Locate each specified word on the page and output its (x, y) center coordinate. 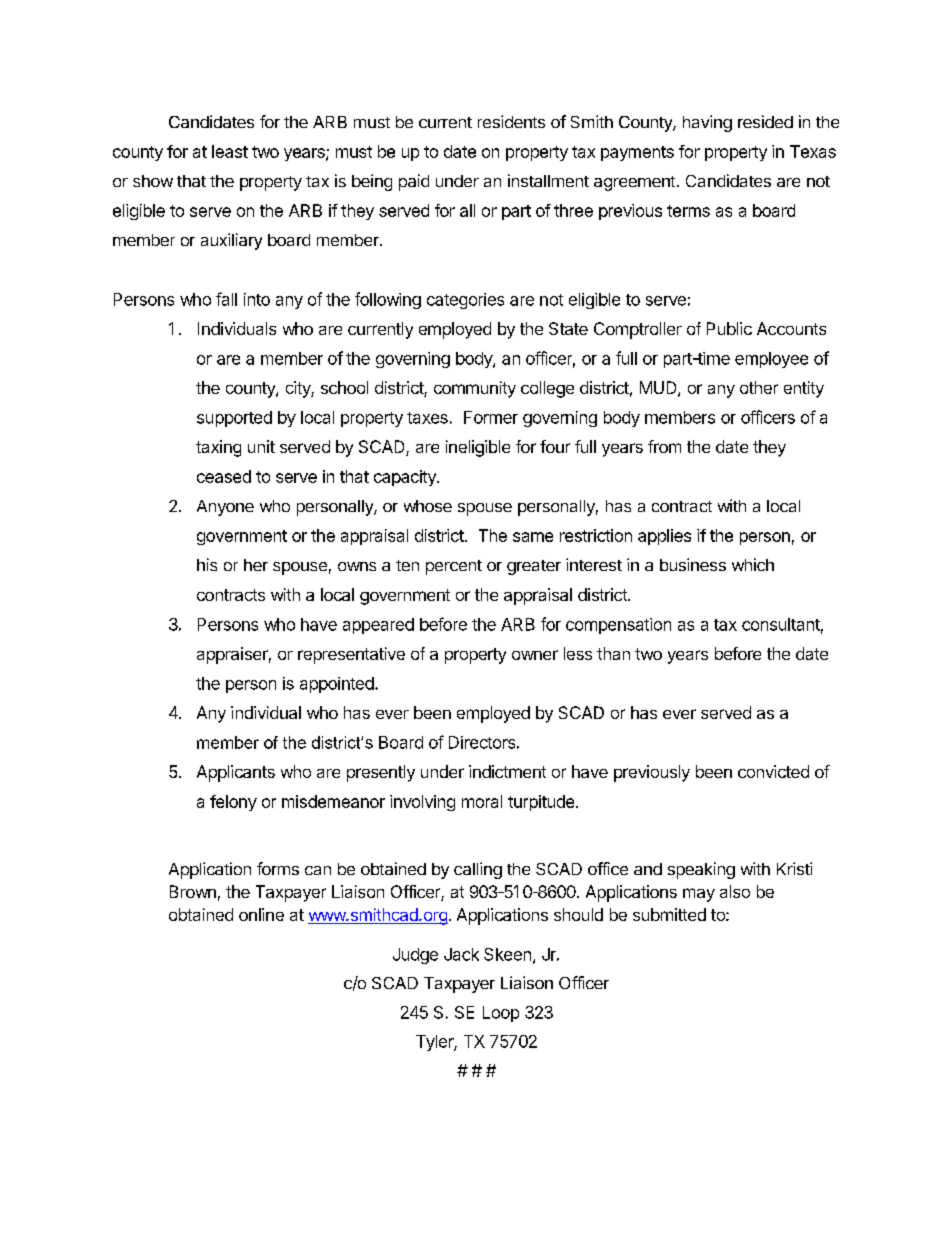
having (707, 123)
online (261, 914)
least (230, 151)
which (753, 564)
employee (771, 360)
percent (454, 567)
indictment (507, 771)
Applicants (236, 773)
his (207, 564)
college (547, 389)
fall (226, 299)
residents (511, 121)
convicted (773, 771)
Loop (501, 1014)
